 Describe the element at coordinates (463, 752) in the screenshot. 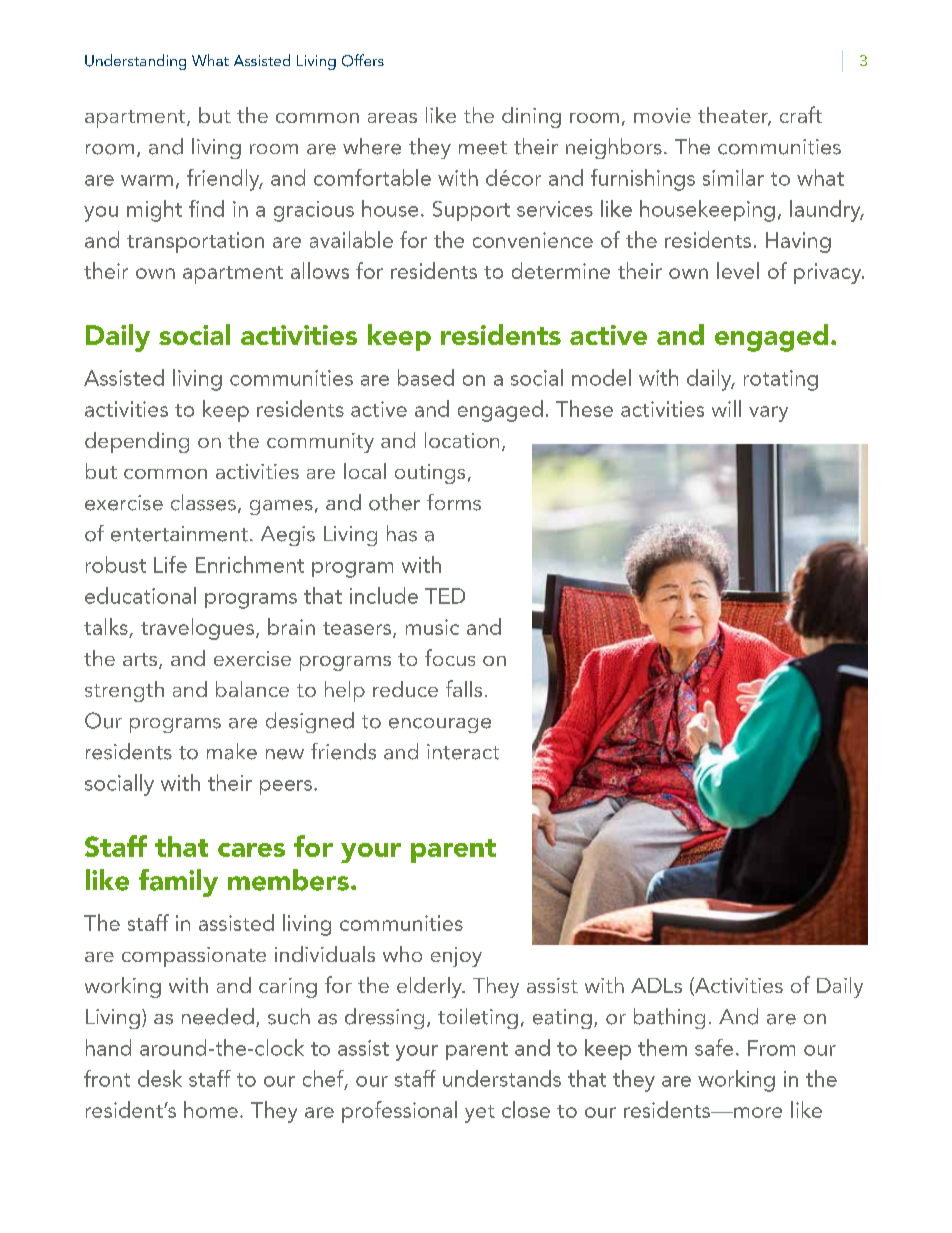

I see `interact` at that location.
